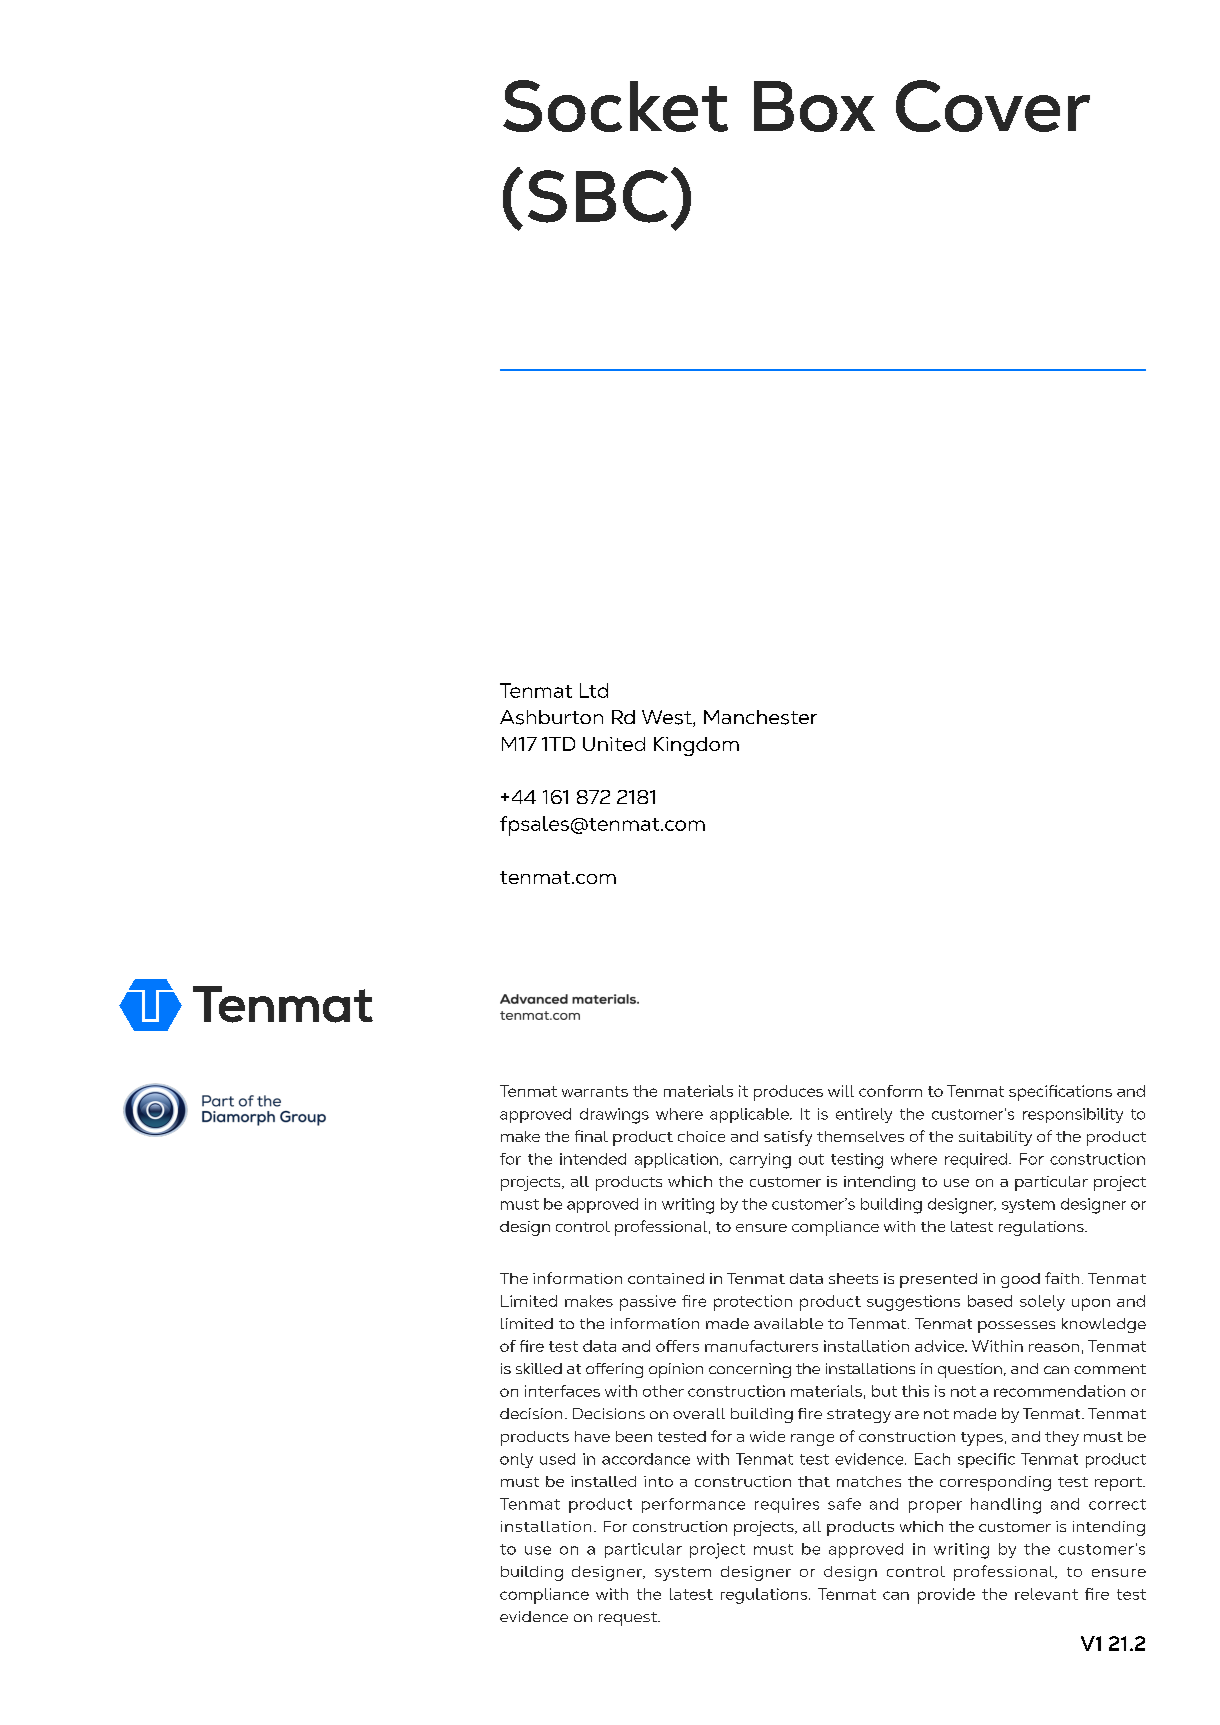 The height and width of the document is (1725, 1220). Describe the element at coordinates (811, 1159) in the document. I see `out` at that location.
